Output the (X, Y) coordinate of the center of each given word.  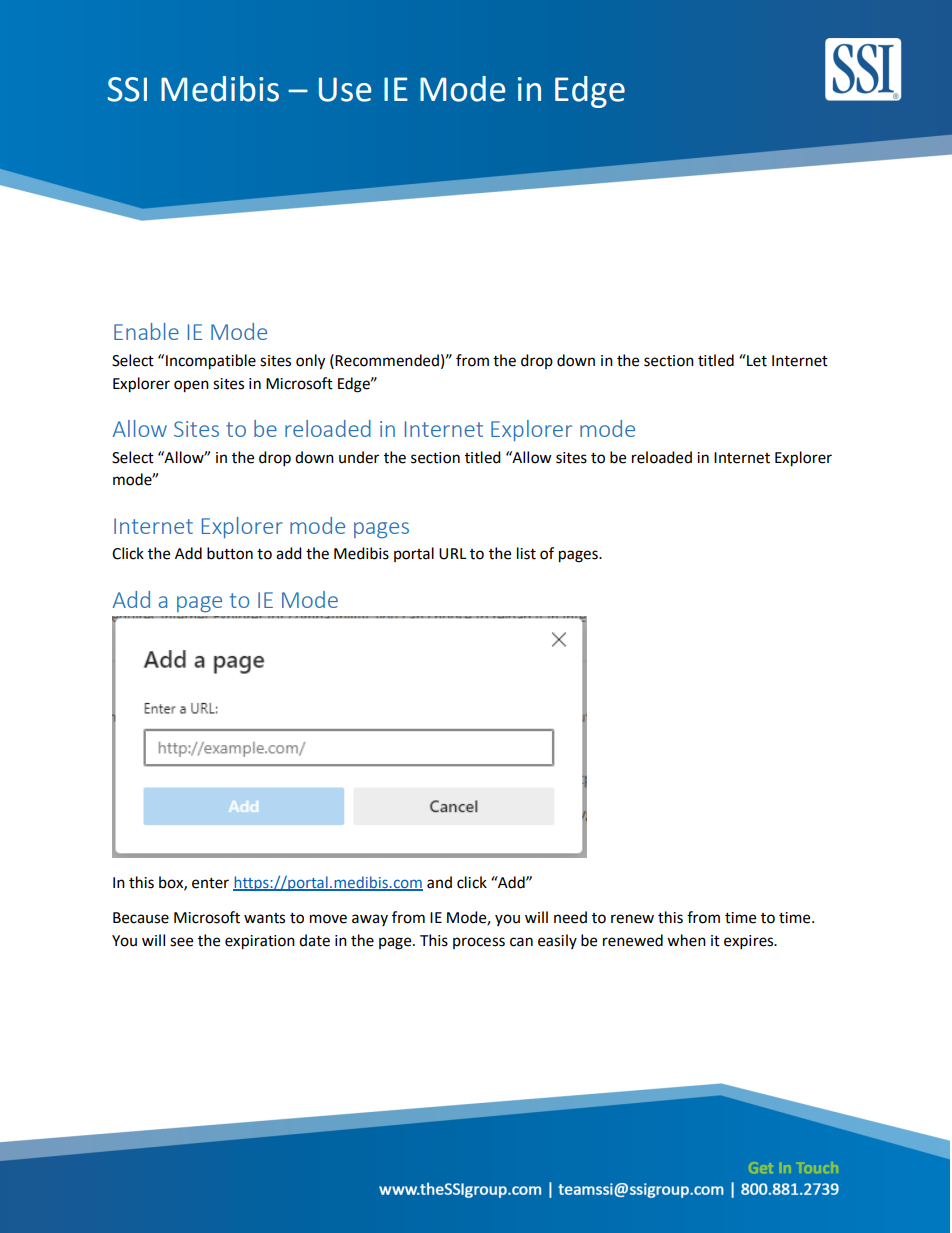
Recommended (387, 360)
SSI (127, 89)
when (686, 940)
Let (756, 360)
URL (452, 554)
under (359, 457)
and (439, 882)
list (526, 553)
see (181, 942)
